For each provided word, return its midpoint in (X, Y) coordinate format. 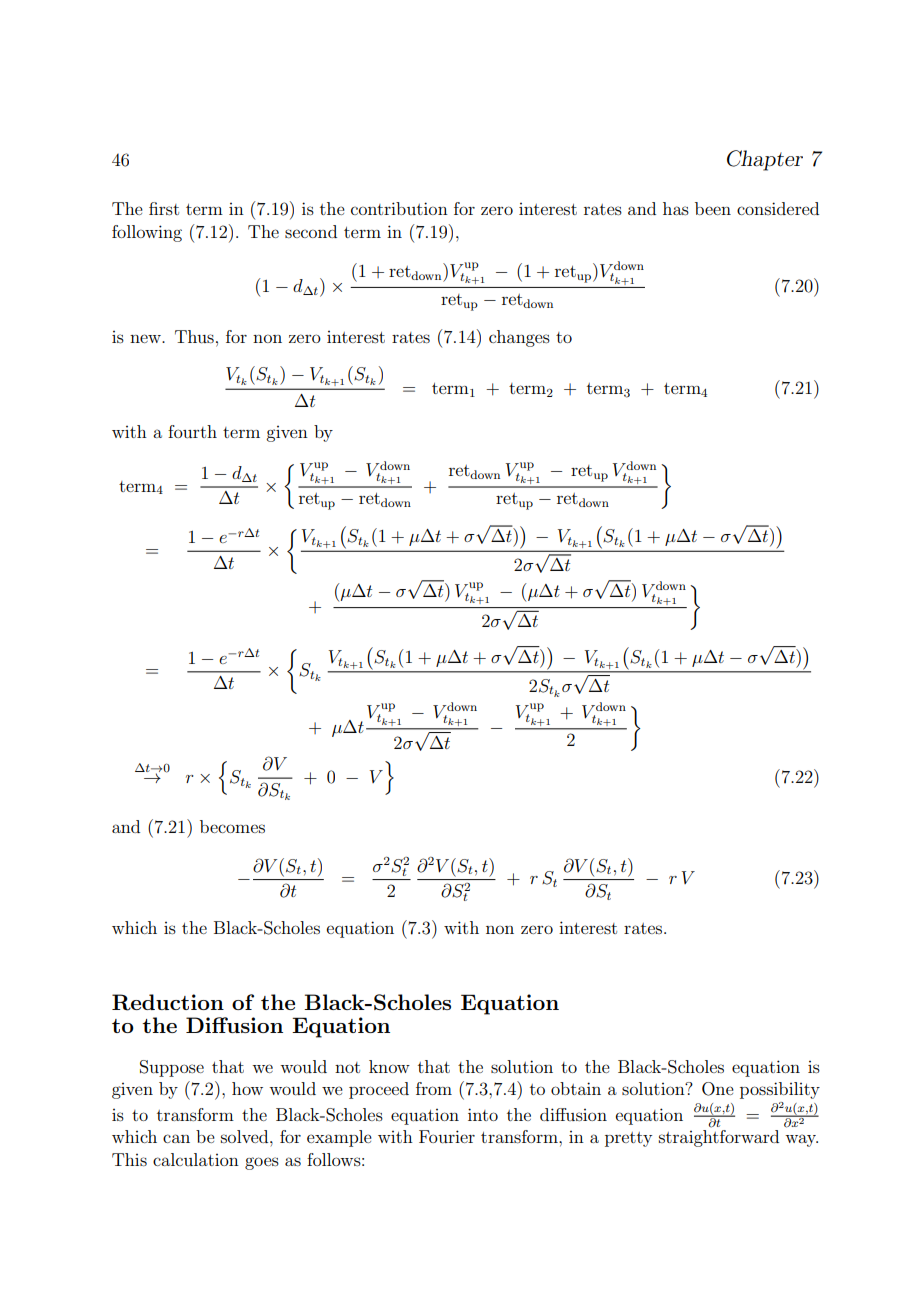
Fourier (447, 1136)
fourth (192, 431)
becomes (232, 826)
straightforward (719, 1138)
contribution (399, 208)
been (713, 208)
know (389, 1066)
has (676, 208)
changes (519, 338)
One (718, 1089)
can (176, 1138)
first (164, 208)
